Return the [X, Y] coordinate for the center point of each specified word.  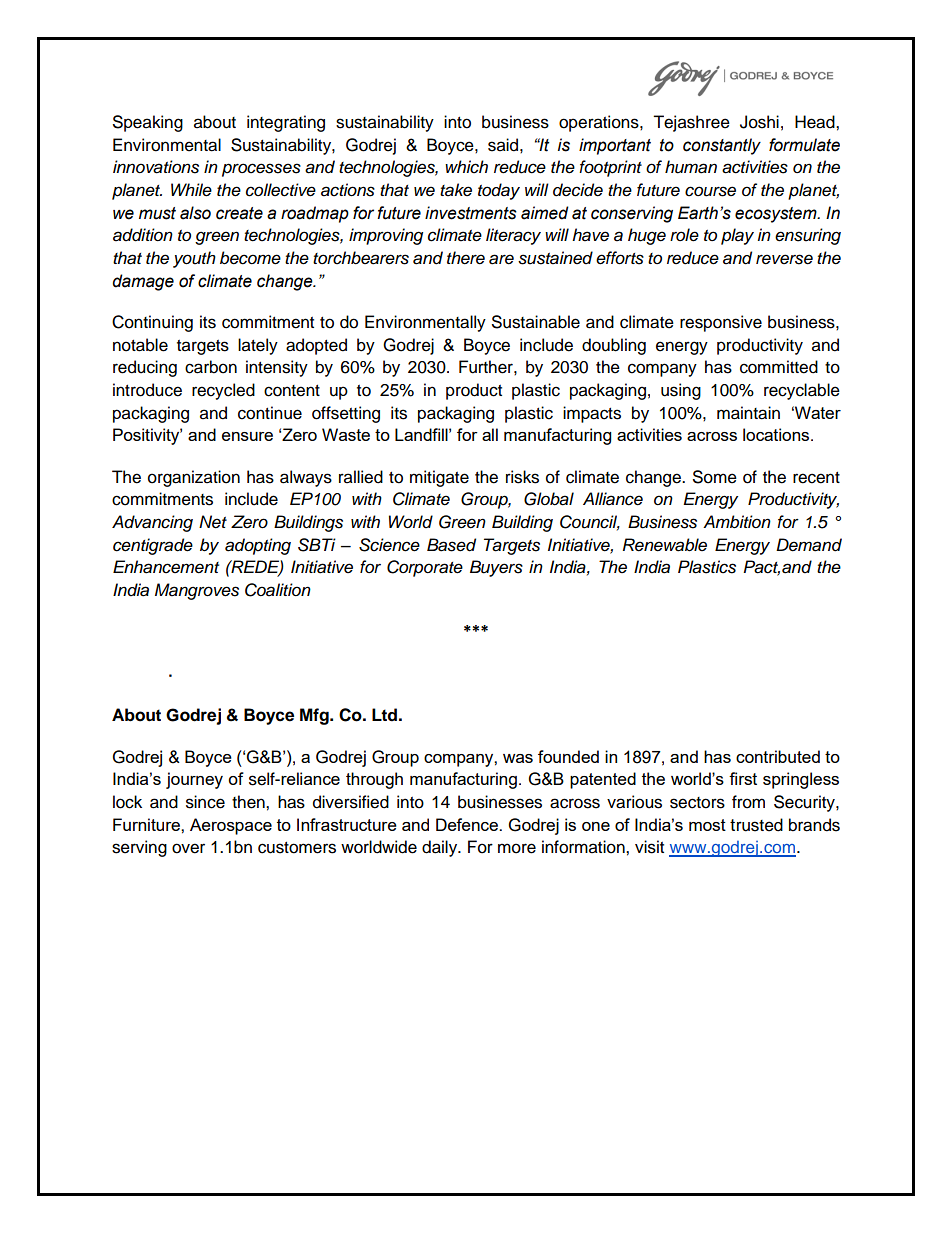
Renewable [665, 545]
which [466, 167]
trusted [756, 825]
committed [779, 367]
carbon [211, 367]
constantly [722, 146]
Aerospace [231, 826]
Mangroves [197, 591]
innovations [156, 167]
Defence [468, 824]
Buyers [496, 568]
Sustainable [536, 322]
